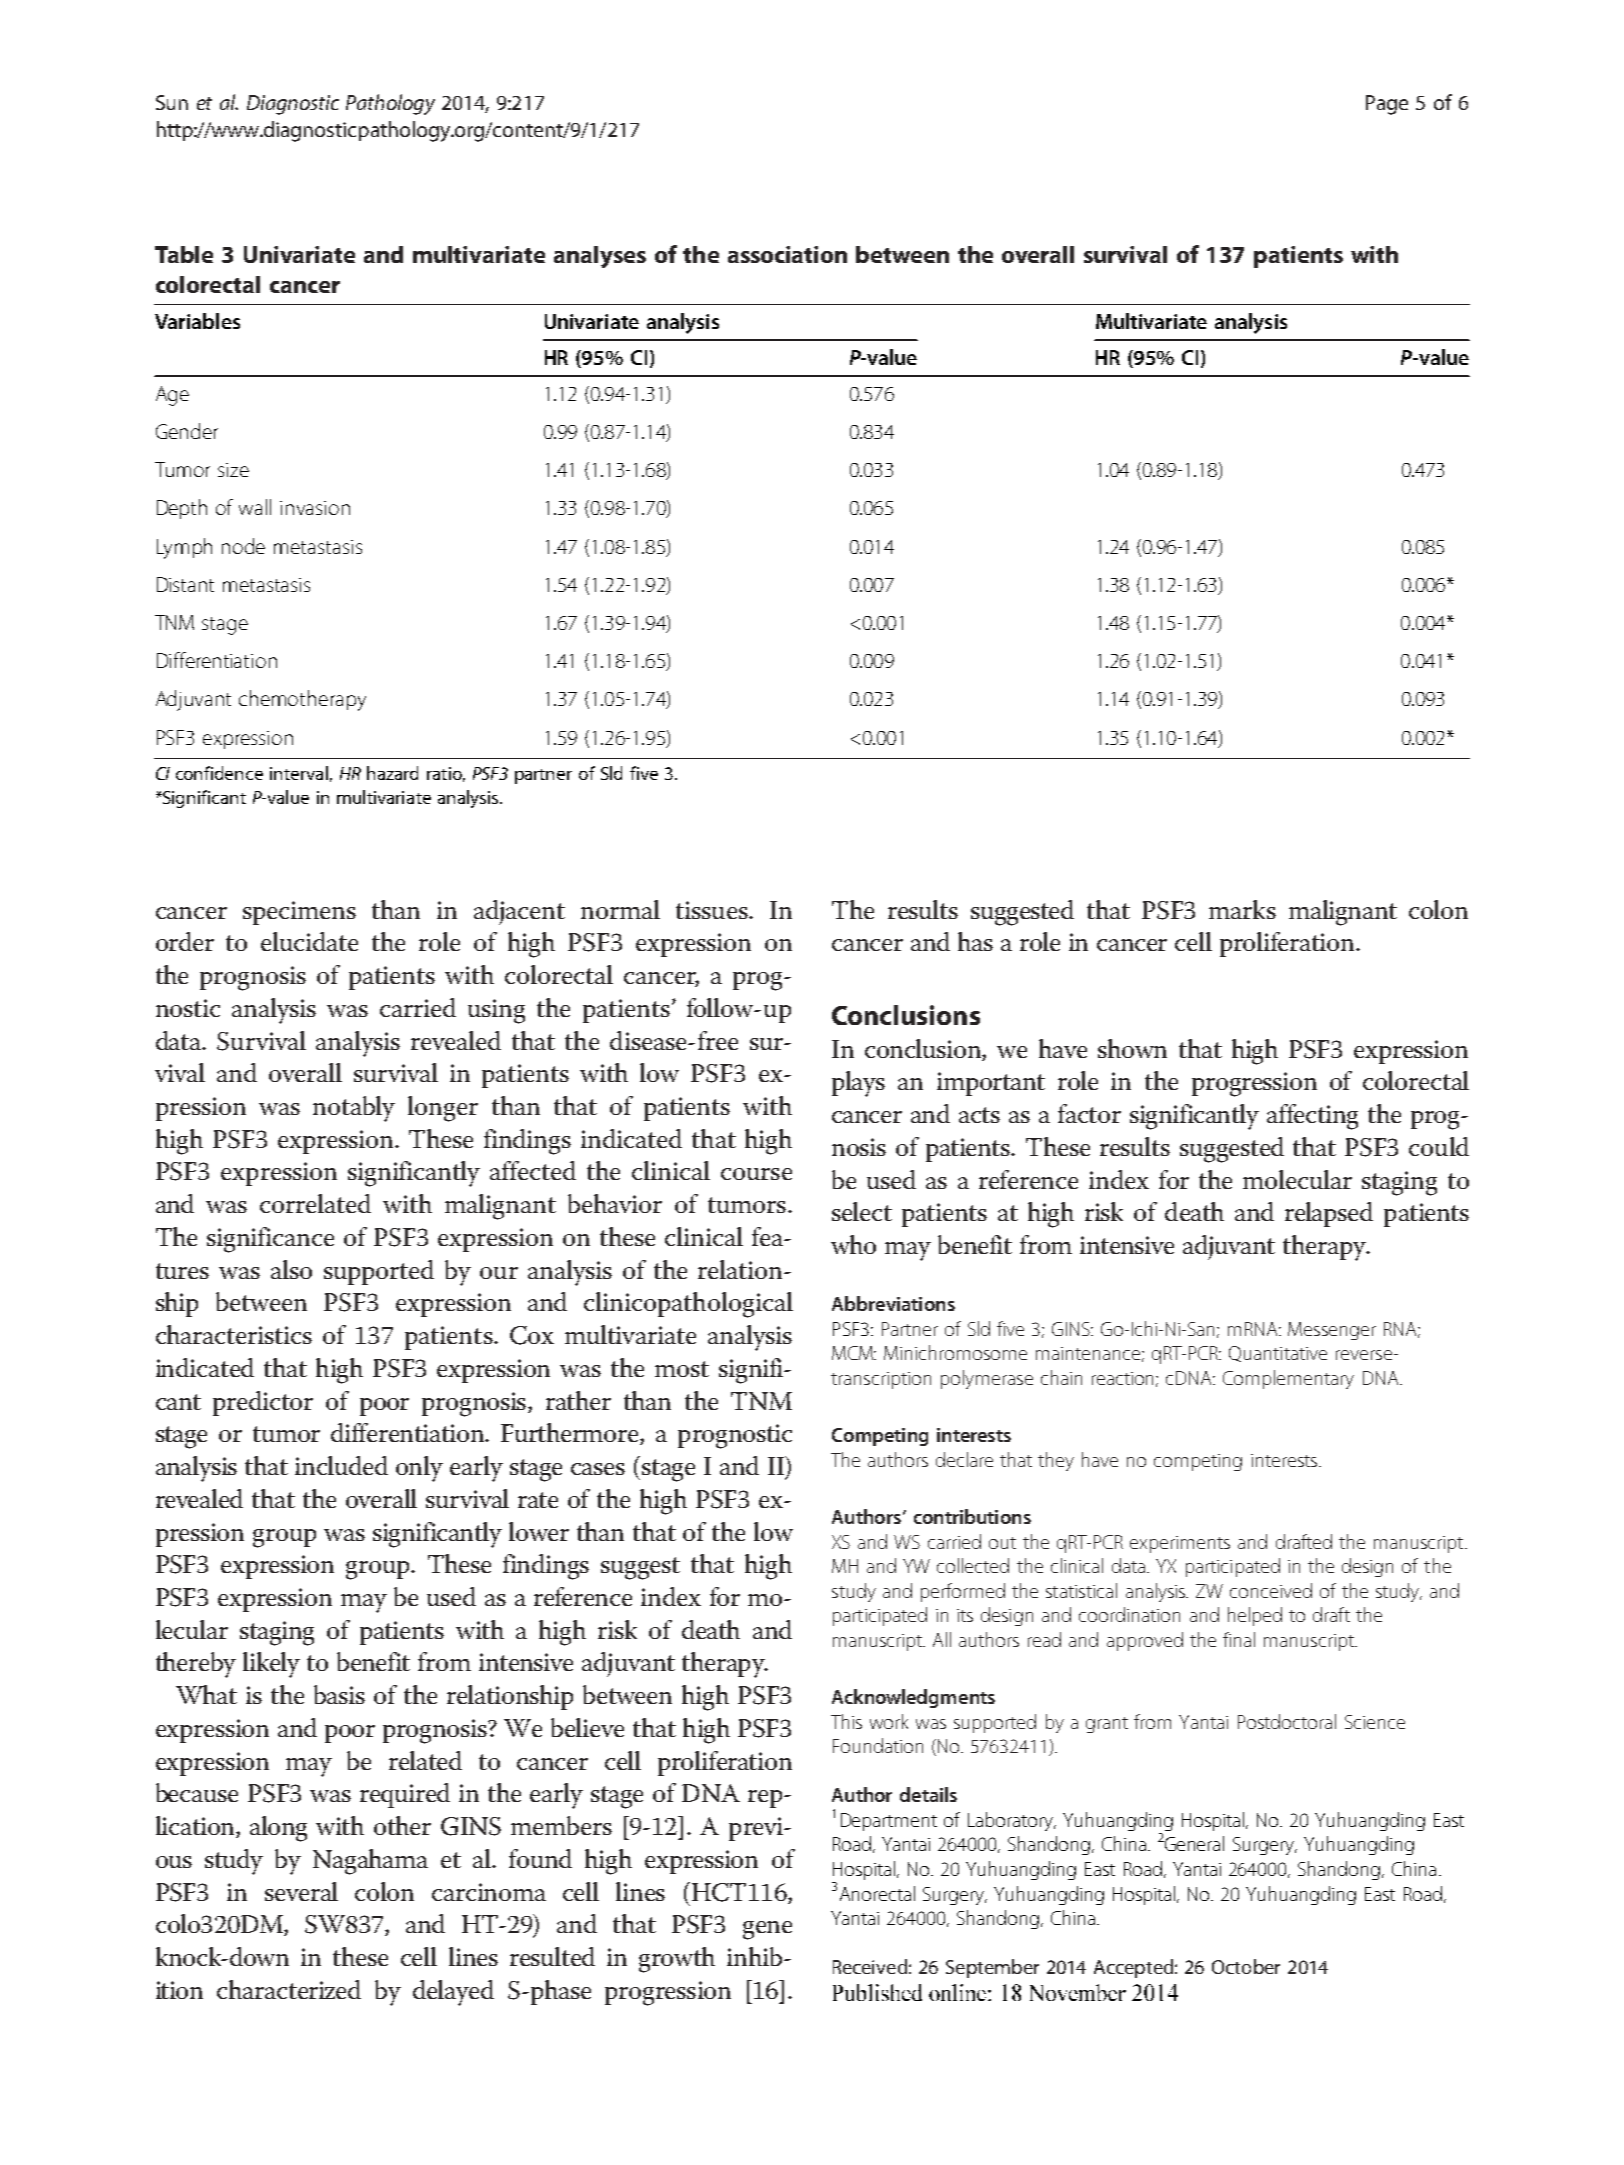 This page has height=2165, width=1624. I want to click on affecting, so click(1312, 1117).
